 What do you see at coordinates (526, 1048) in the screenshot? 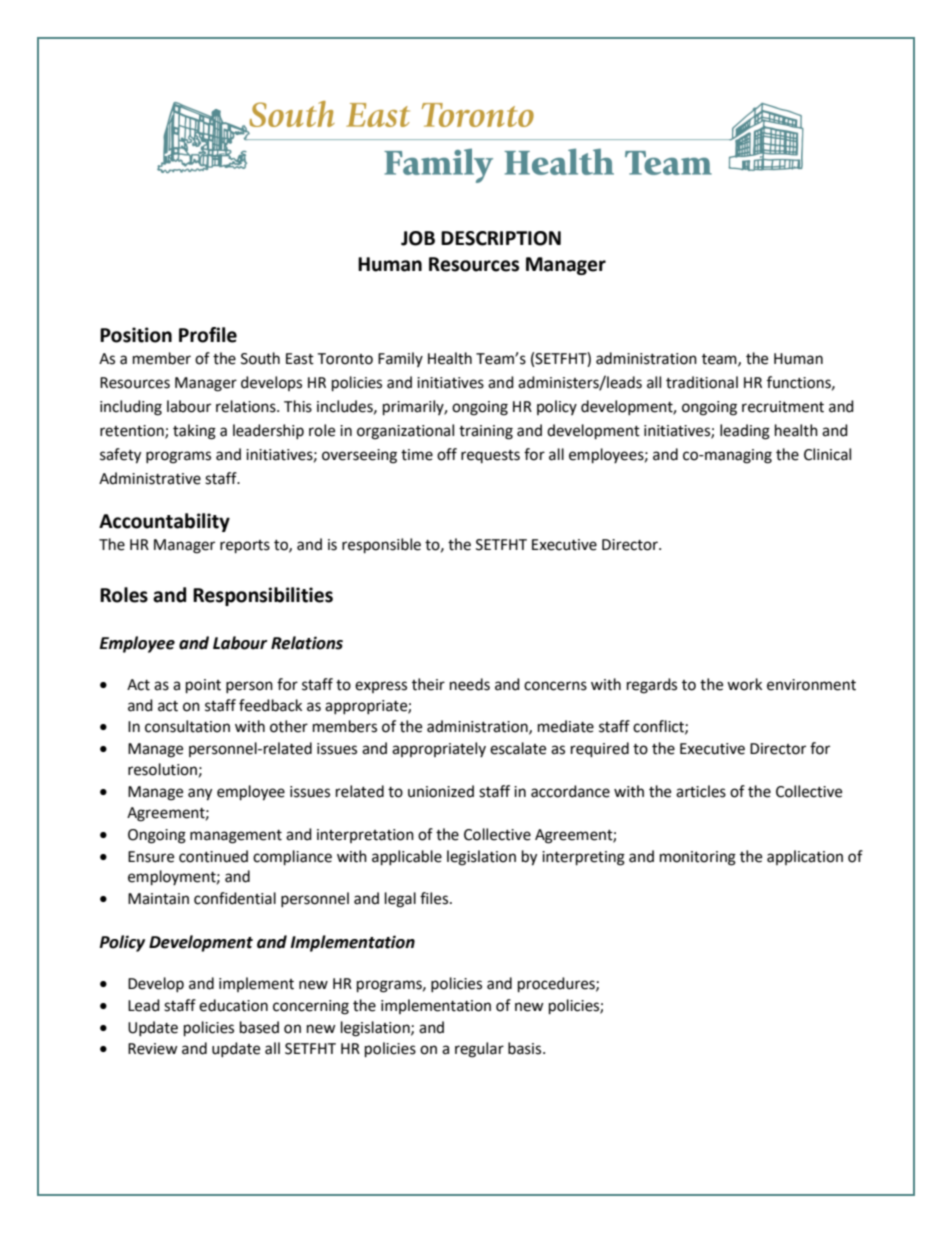
I see `basis` at bounding box center [526, 1048].
